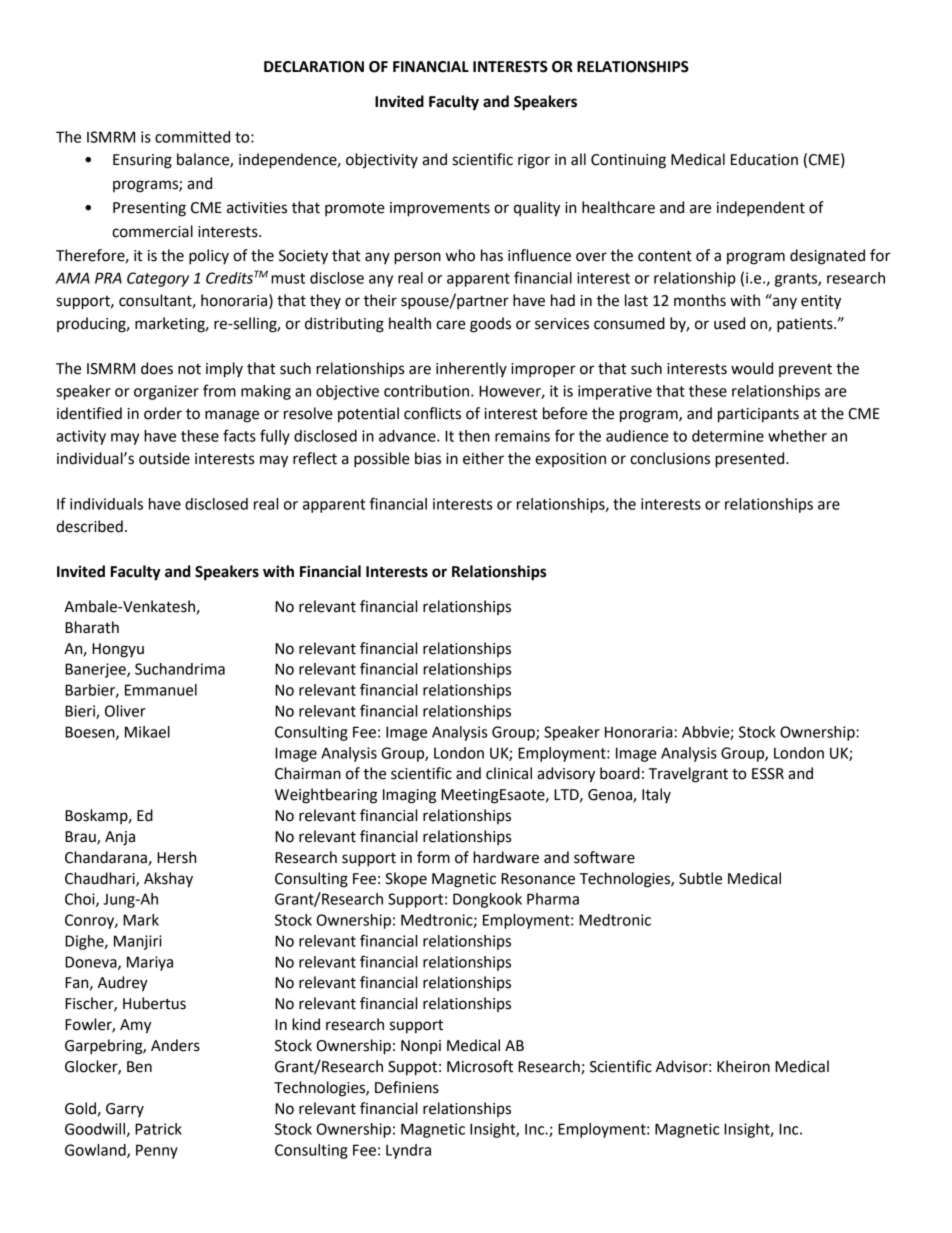 The width and height of the screenshot is (952, 1233). I want to click on committed, so click(192, 137).
